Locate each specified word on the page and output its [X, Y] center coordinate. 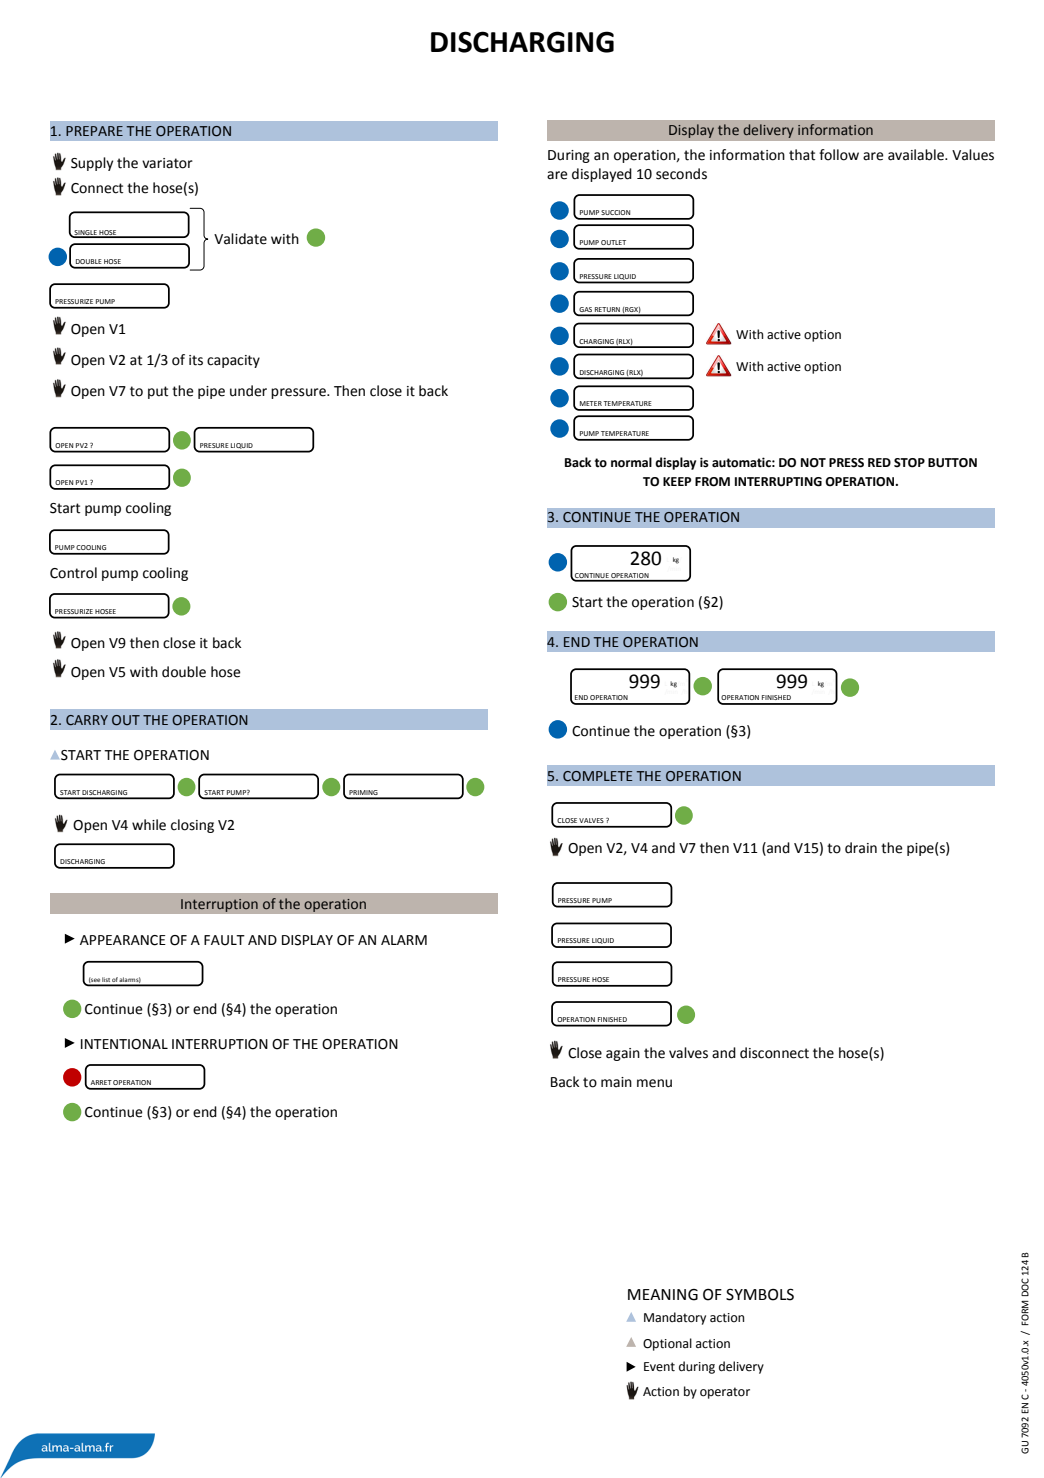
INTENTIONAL [124, 1044]
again [623, 1054]
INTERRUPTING [778, 482]
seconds [681, 174]
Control [73, 573]
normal [631, 462]
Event [659, 1367]
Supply [92, 164]
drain [861, 848]
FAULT [224, 940]
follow [839, 155]
